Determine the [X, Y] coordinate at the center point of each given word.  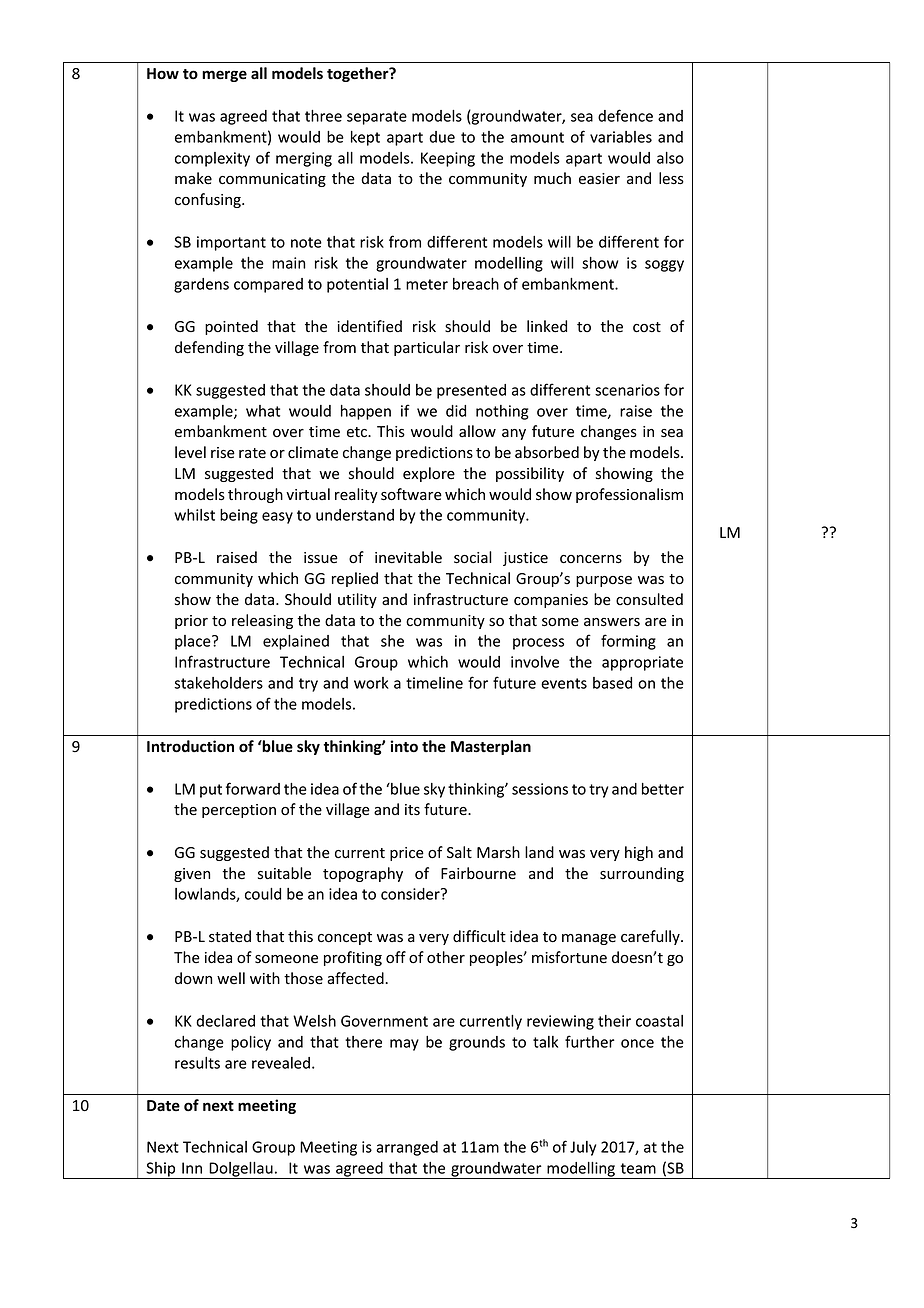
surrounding [642, 874]
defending [209, 348]
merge [224, 76]
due [442, 137]
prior [191, 622]
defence [625, 115]
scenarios [627, 390]
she [392, 641]
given [192, 875]
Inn [192, 1168]
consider [411, 894]
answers [612, 622]
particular [427, 348]
